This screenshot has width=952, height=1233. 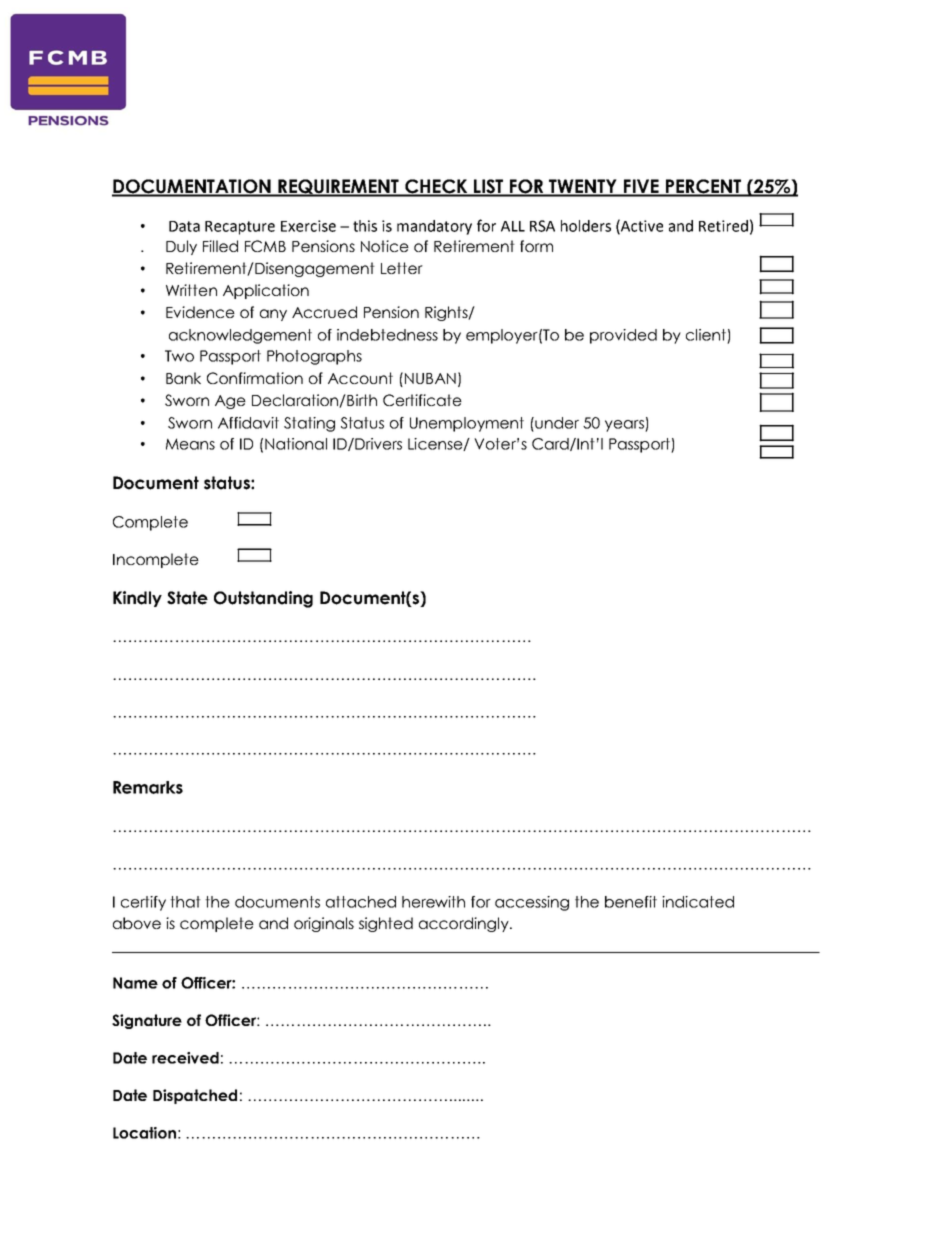 I want to click on mandatory, so click(x=434, y=227).
